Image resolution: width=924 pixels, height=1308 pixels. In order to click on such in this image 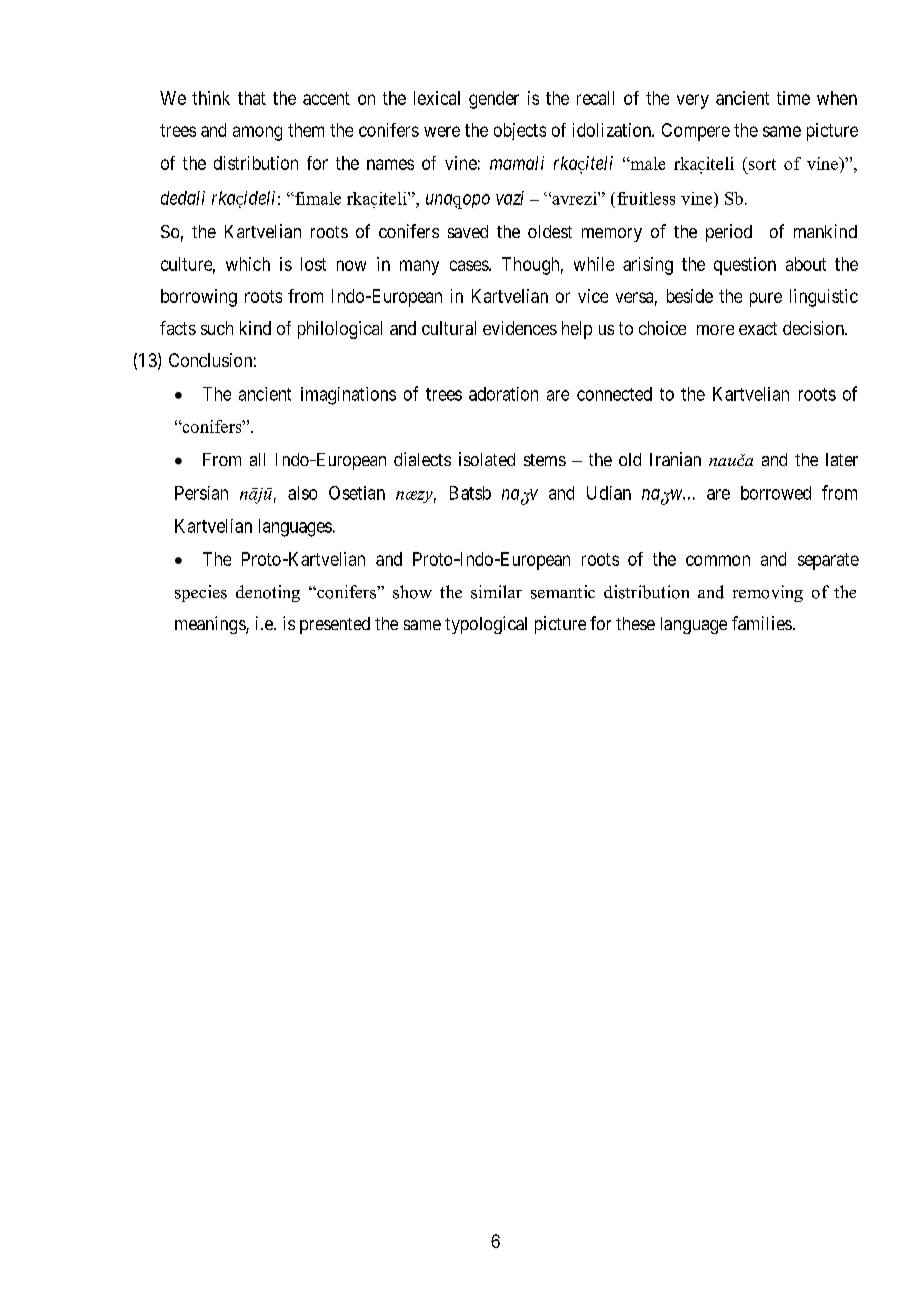, I will do `click(217, 328)`.
